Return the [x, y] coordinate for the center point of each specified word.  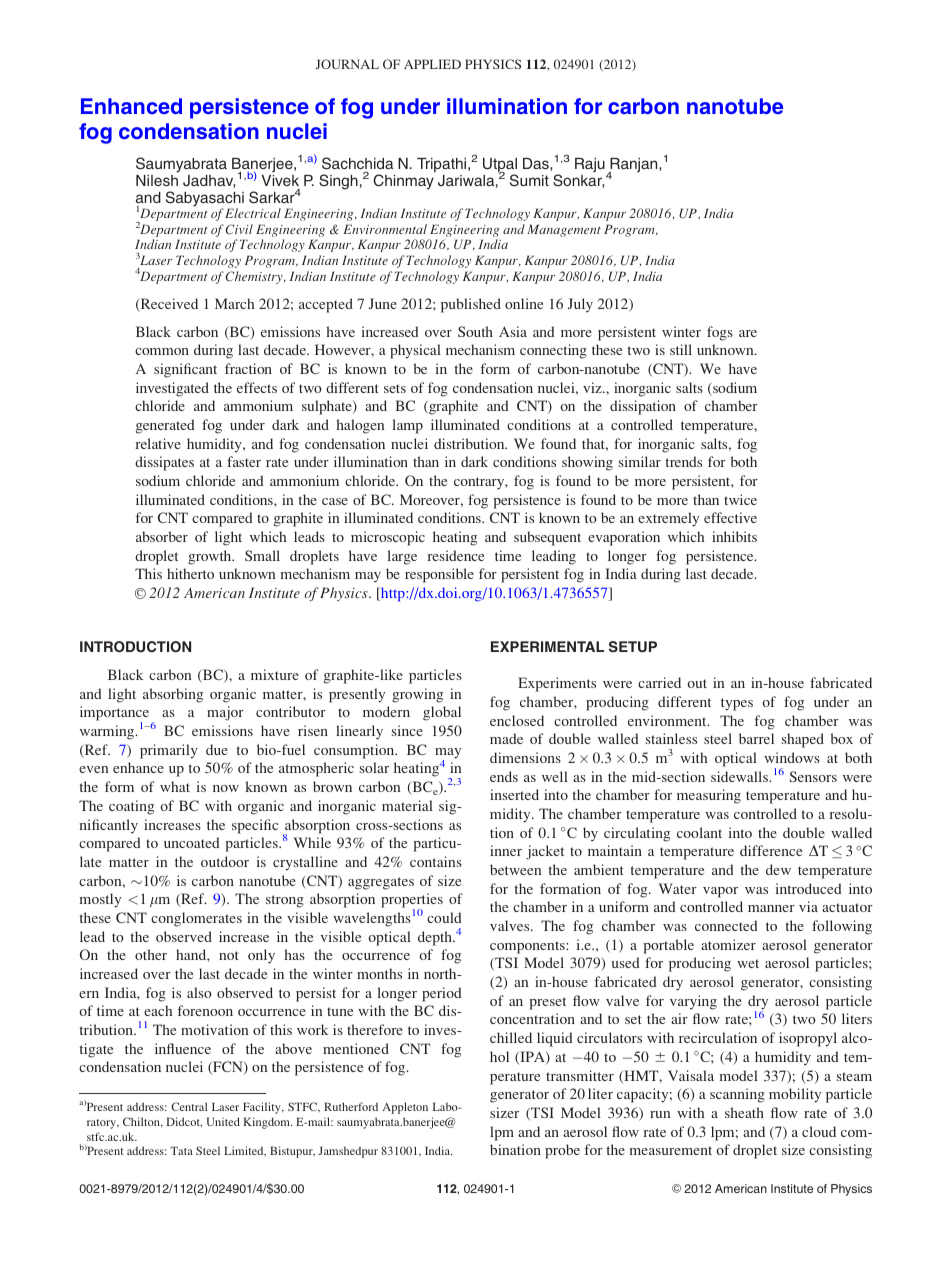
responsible [439, 575]
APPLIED [432, 64]
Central [189, 1106]
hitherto [190, 573]
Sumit [529, 180]
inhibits [734, 536]
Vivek [280, 180]
